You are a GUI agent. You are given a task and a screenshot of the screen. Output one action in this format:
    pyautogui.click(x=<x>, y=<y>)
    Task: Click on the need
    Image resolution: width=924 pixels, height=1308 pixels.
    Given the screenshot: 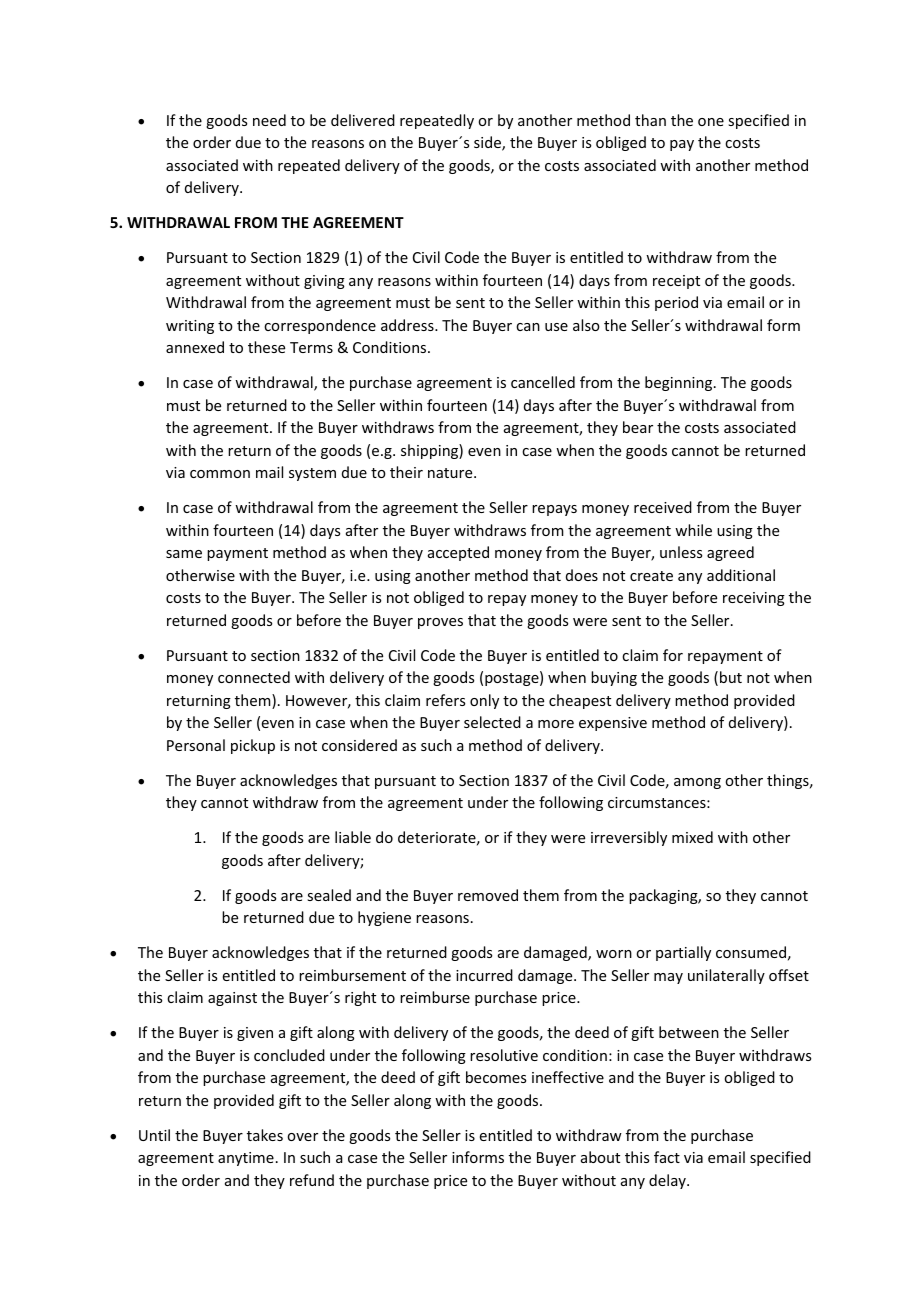 What is the action you would take?
    pyautogui.click(x=269, y=120)
